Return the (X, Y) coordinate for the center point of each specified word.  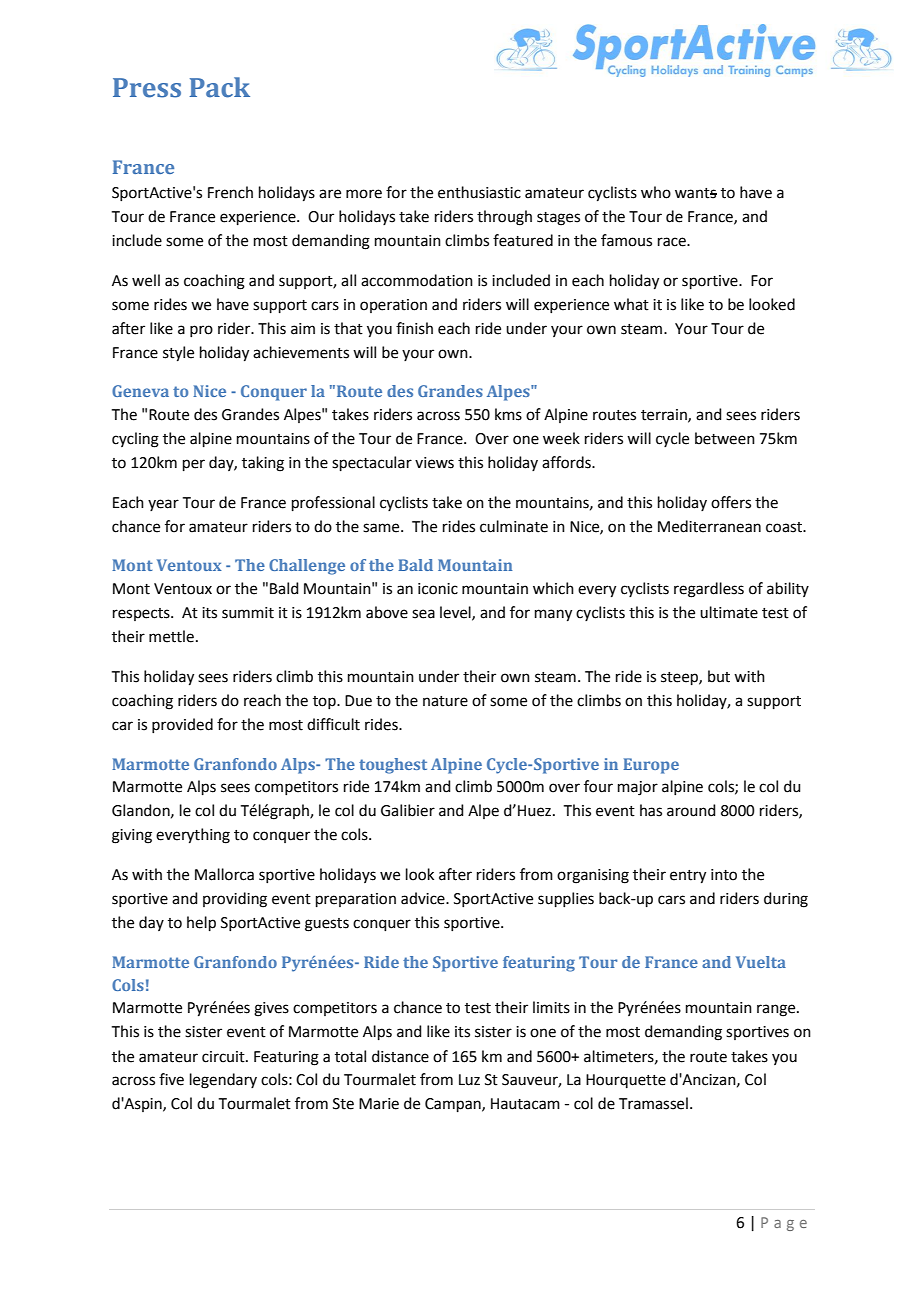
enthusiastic (479, 192)
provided (182, 725)
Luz (469, 1080)
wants (696, 193)
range (777, 1010)
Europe (651, 766)
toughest (393, 766)
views (434, 463)
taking (263, 464)
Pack (220, 87)
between (725, 438)
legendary (223, 1081)
